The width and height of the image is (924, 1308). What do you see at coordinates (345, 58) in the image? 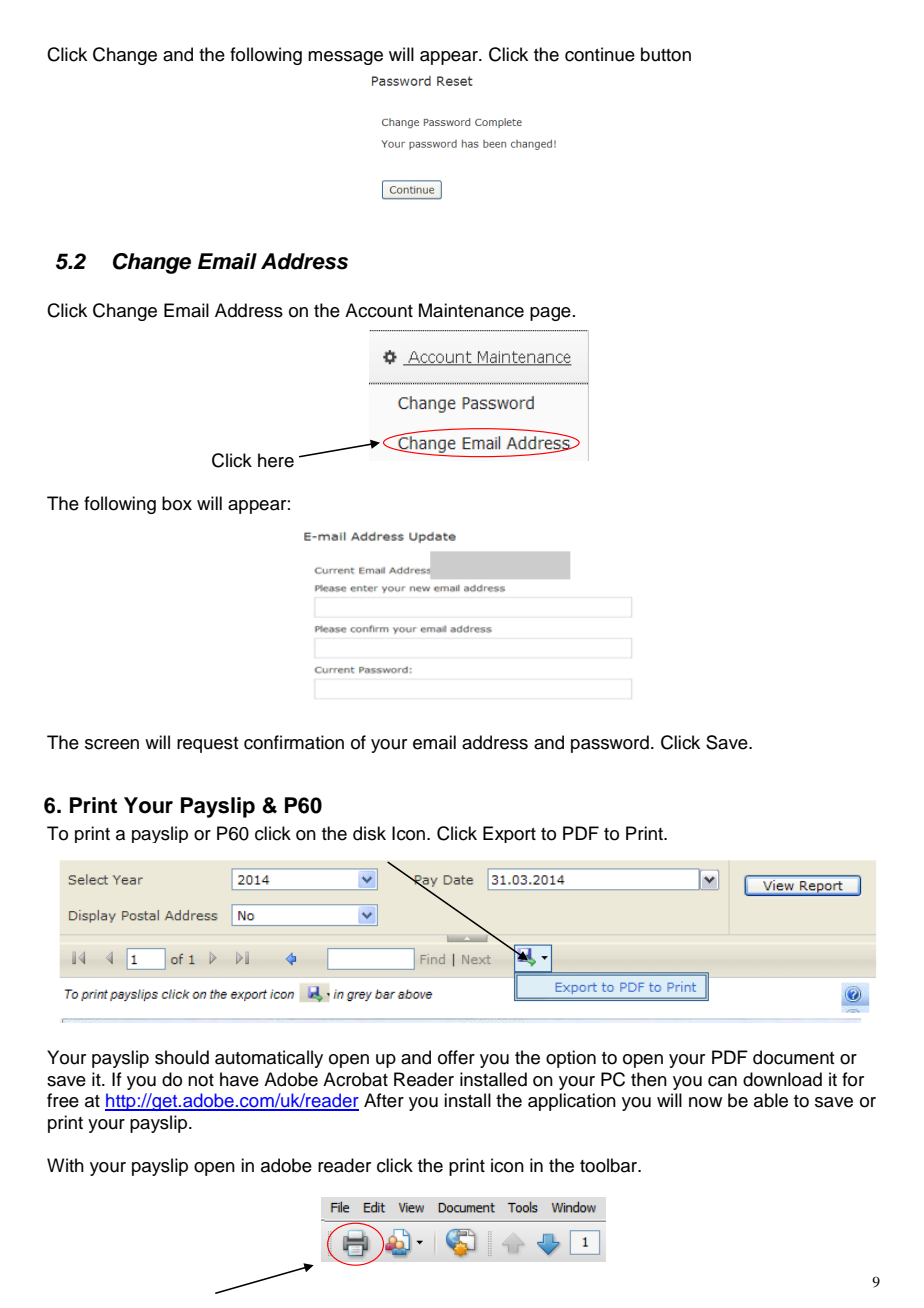
I see `message` at bounding box center [345, 58].
